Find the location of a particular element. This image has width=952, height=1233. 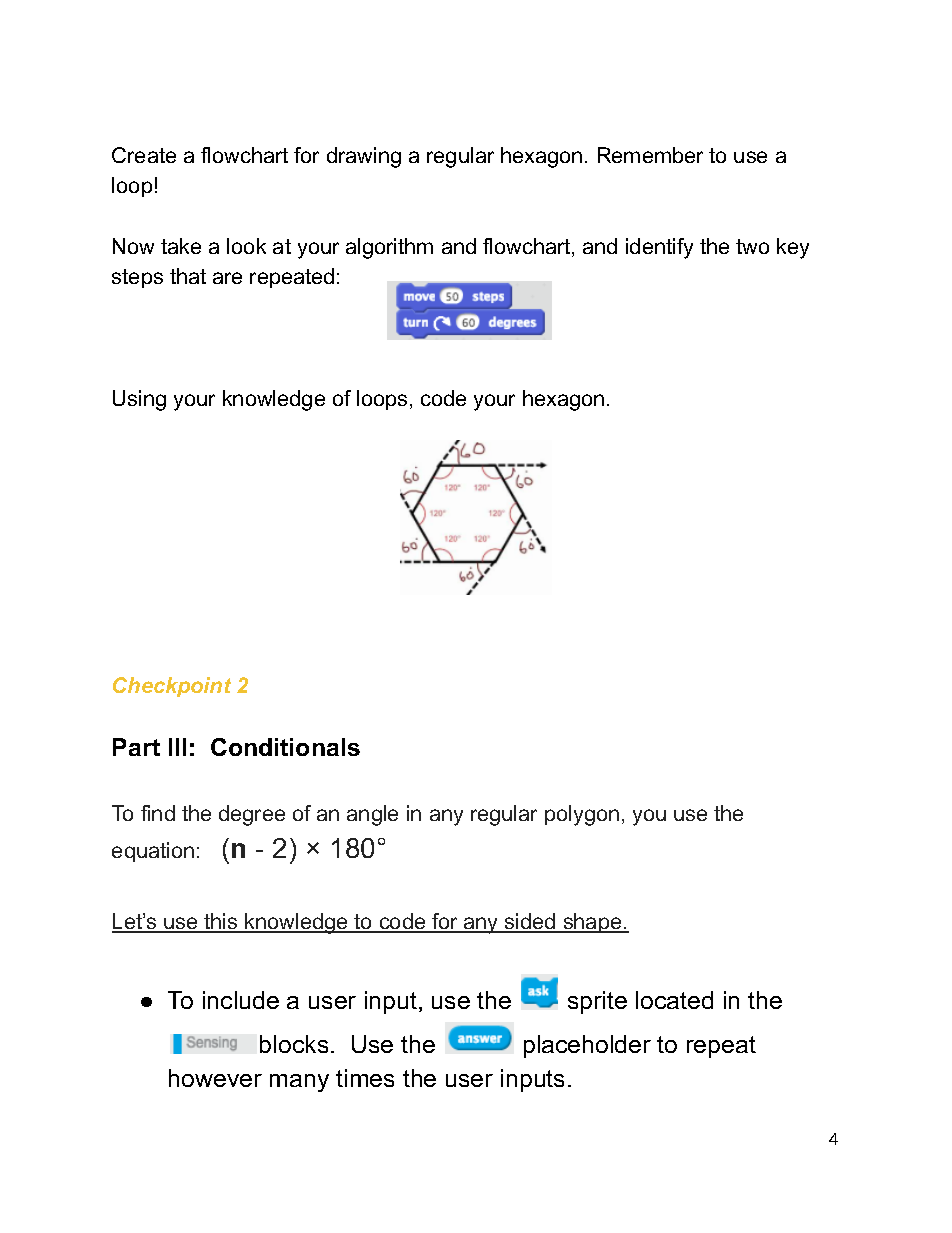

polygon is located at coordinates (582, 815).
